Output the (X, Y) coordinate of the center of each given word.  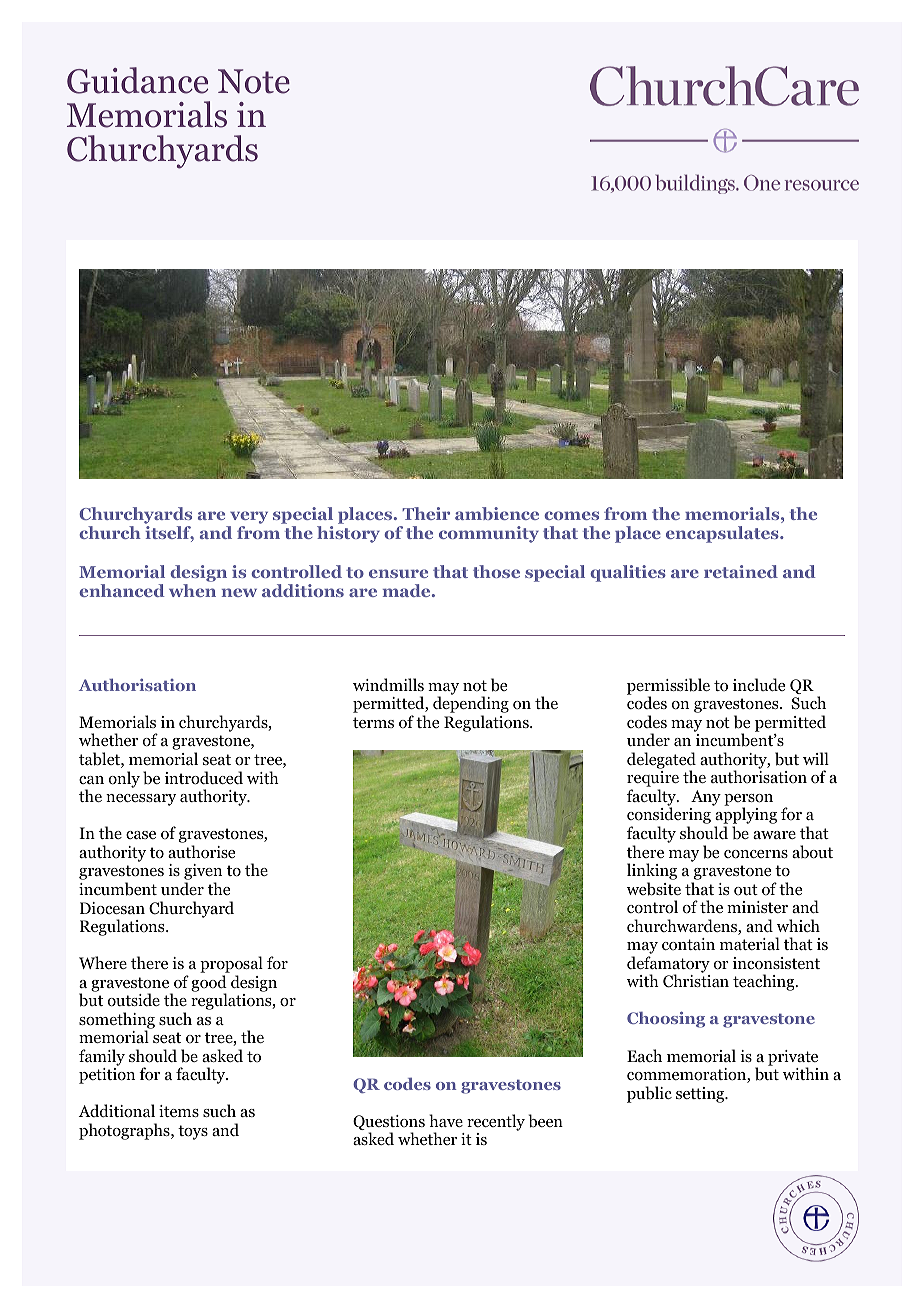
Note (254, 81)
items (179, 1111)
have (446, 1120)
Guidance (137, 80)
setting (701, 1095)
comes (571, 515)
